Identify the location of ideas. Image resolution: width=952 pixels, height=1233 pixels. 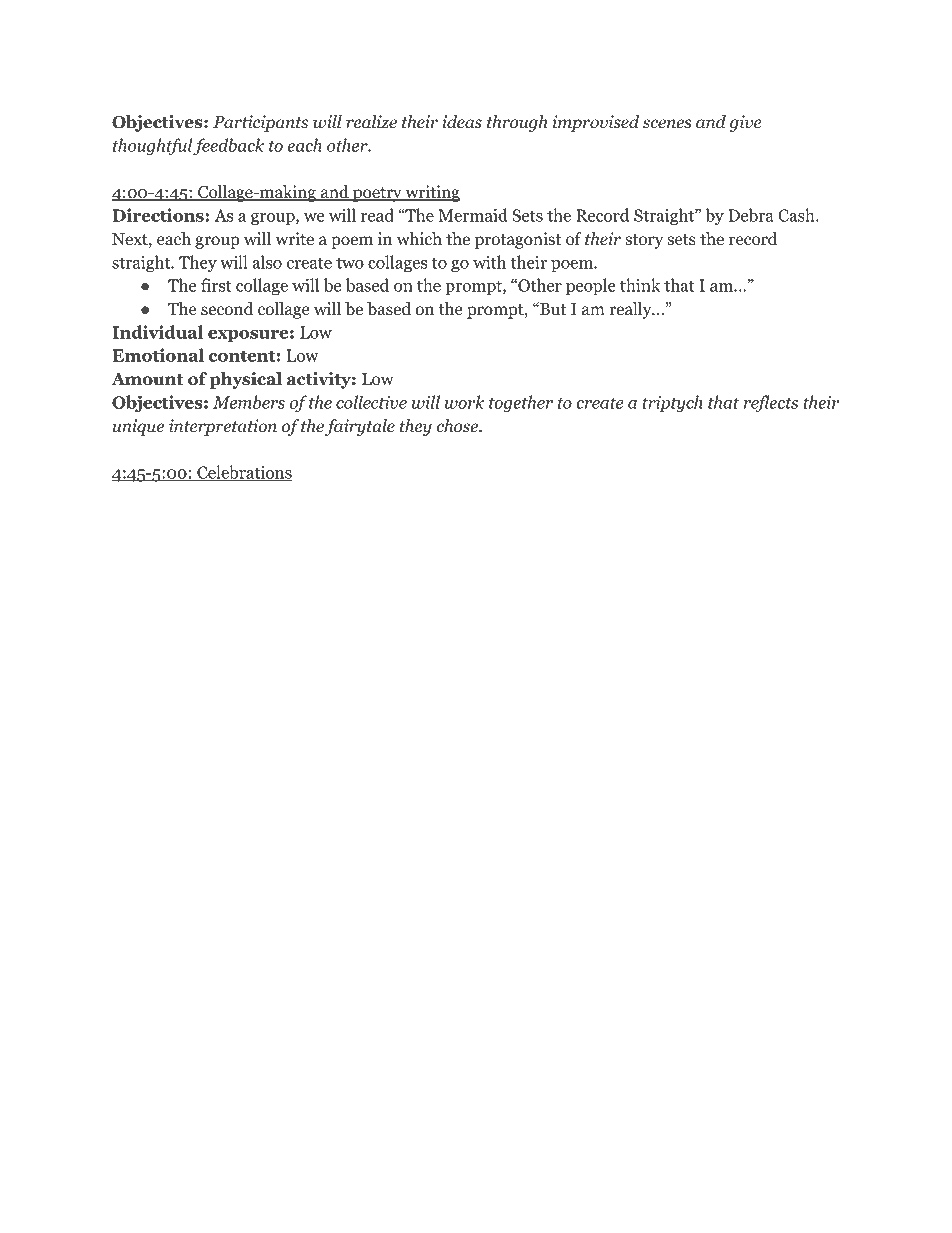
(462, 122).
